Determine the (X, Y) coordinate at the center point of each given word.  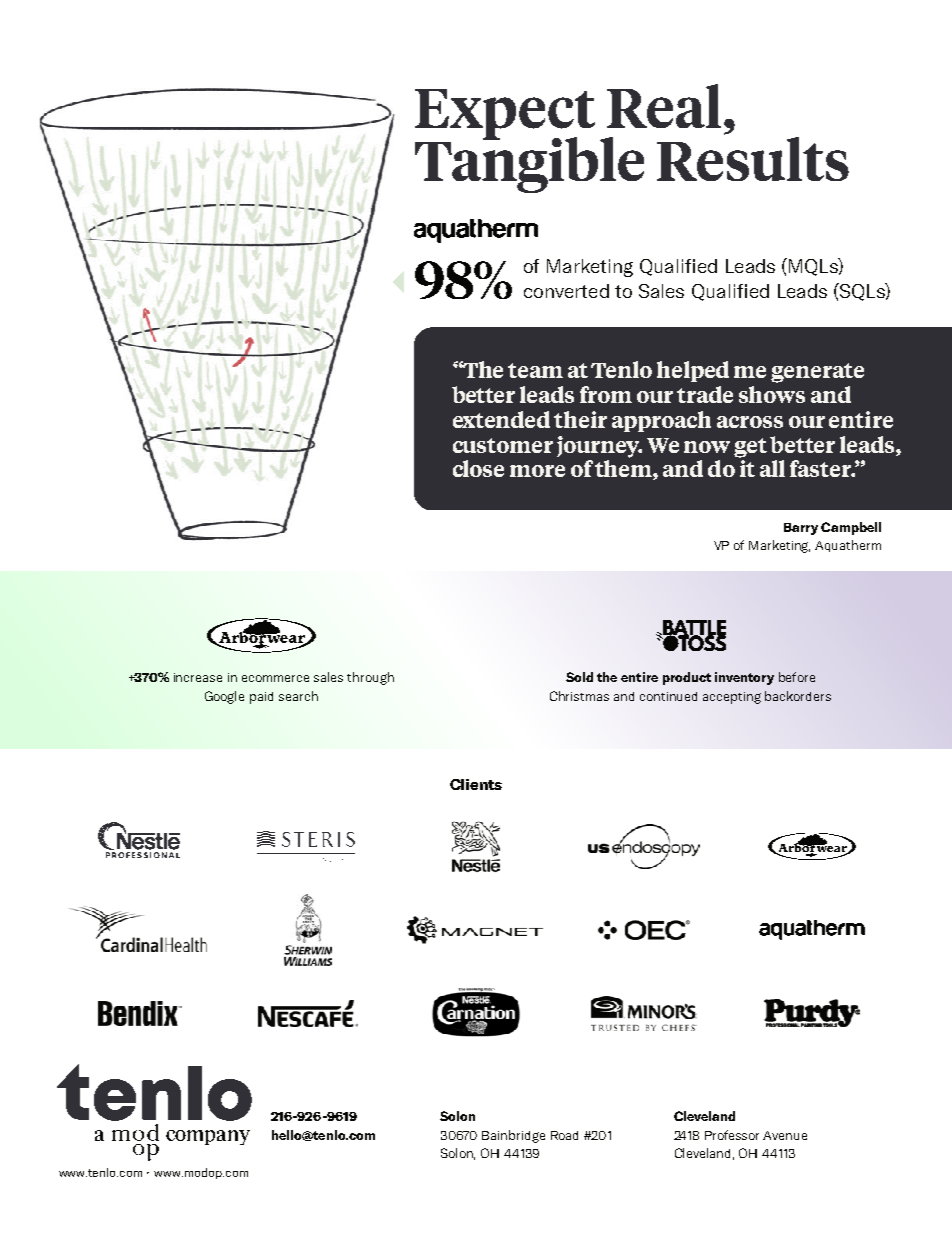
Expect (505, 115)
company (208, 1137)
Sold (579, 677)
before (797, 677)
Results (753, 159)
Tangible (529, 164)
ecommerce (275, 678)
